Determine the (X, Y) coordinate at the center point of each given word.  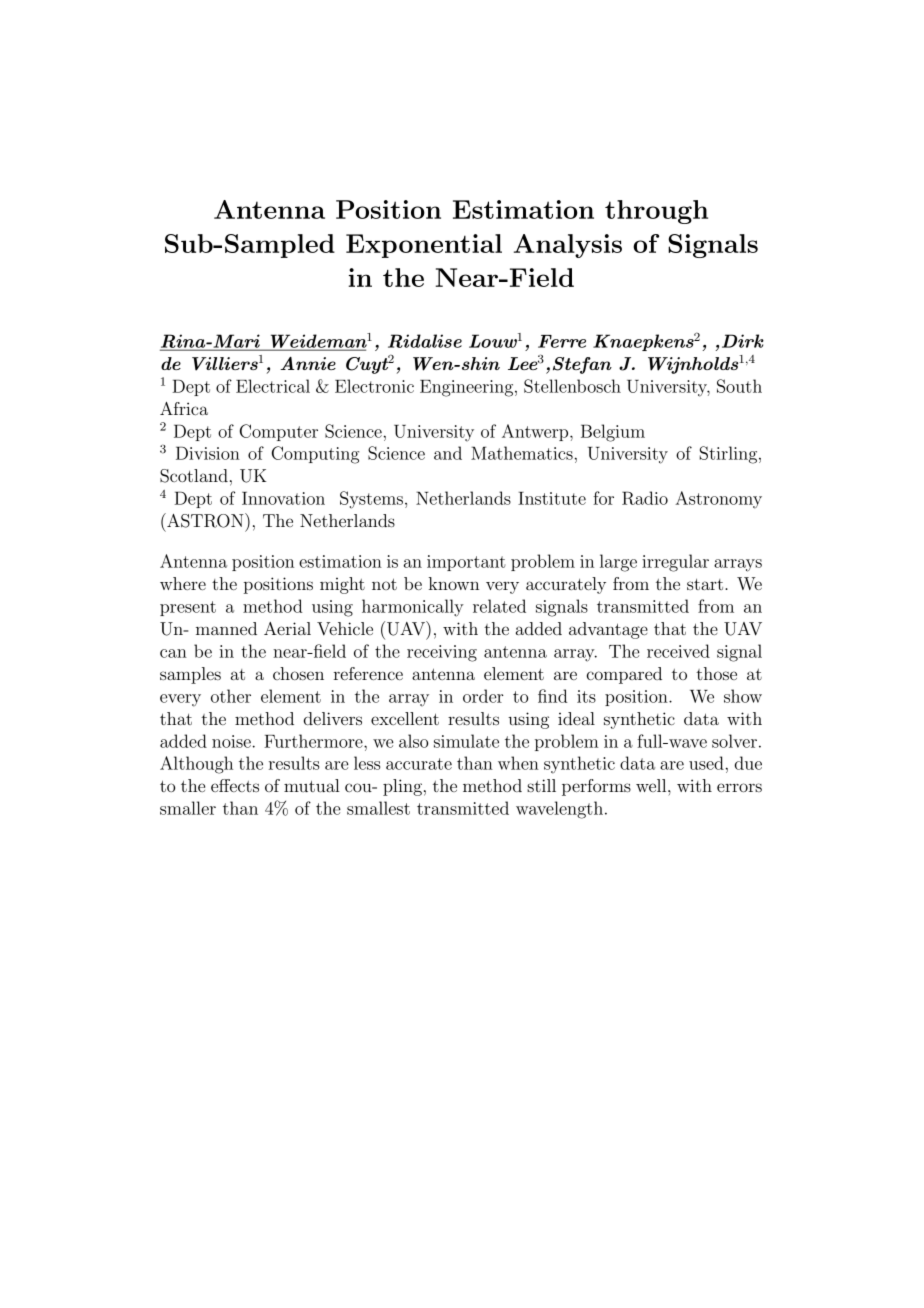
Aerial (287, 628)
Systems (371, 500)
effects (235, 785)
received (678, 651)
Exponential (424, 246)
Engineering (468, 388)
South (739, 386)
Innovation (283, 498)
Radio (645, 498)
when (518, 763)
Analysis (568, 246)
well (652, 785)
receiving (442, 653)
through (656, 212)
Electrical (273, 386)
